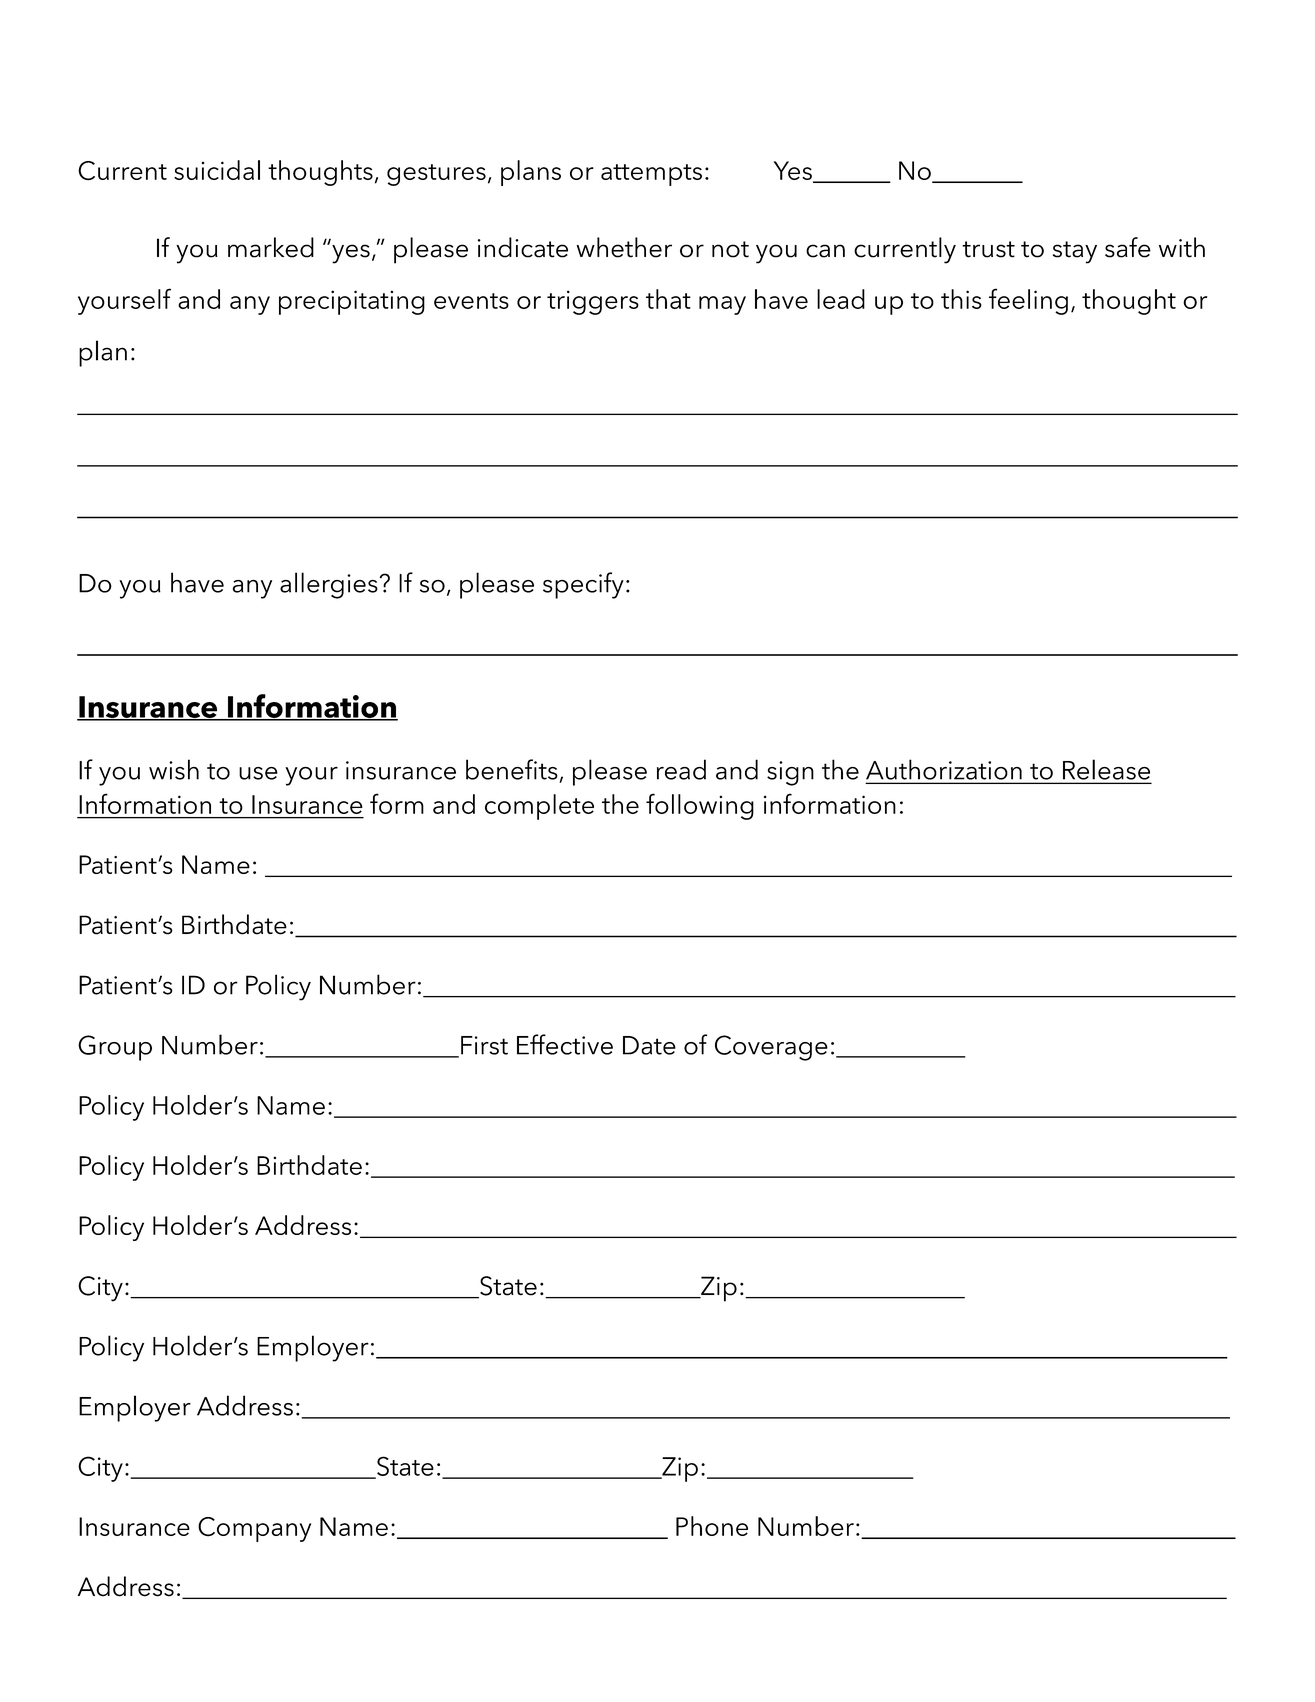 The image size is (1315, 1702). Describe the element at coordinates (258, 773) in the page. I see `use` at that location.
